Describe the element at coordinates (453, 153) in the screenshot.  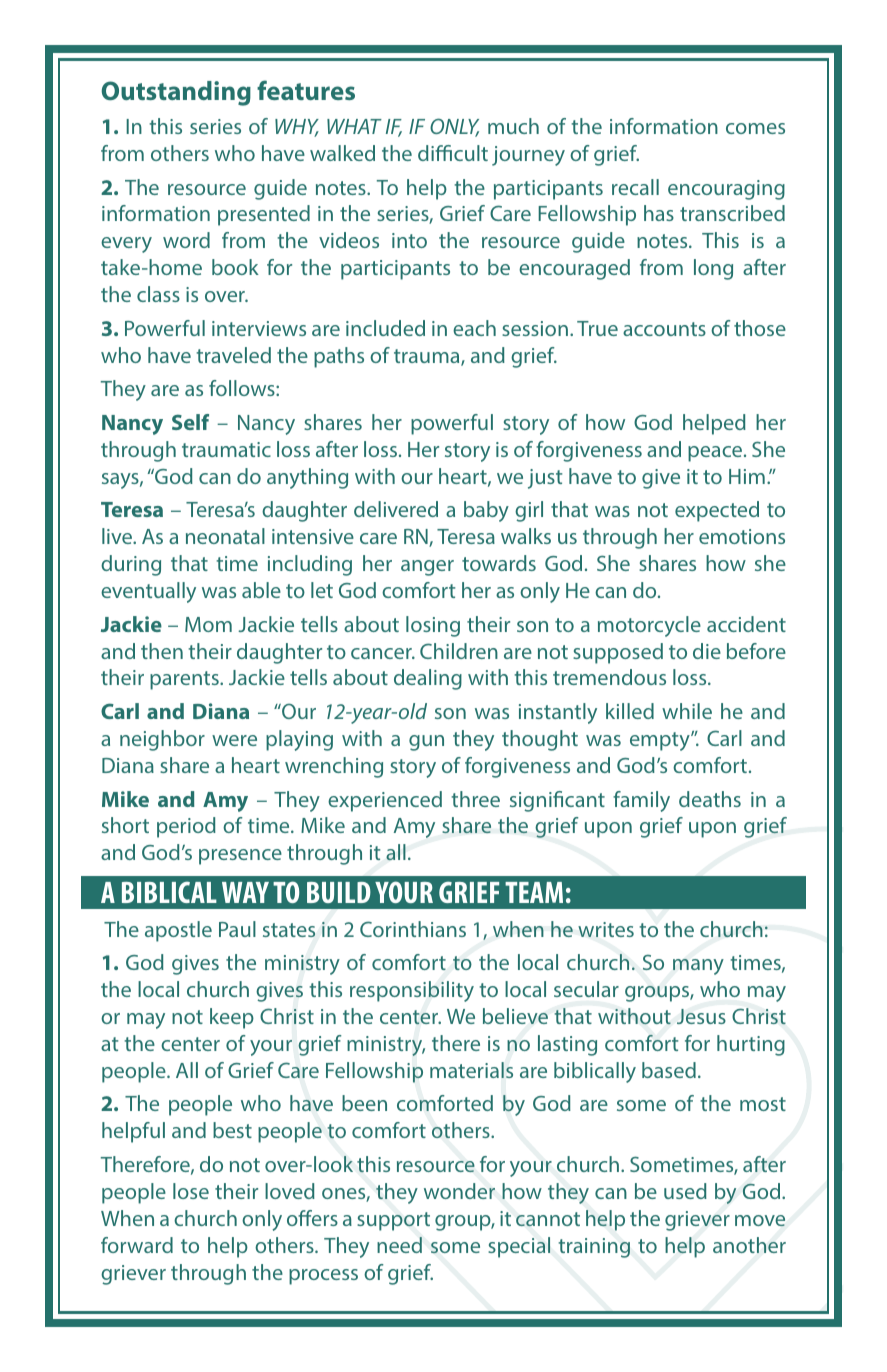
I see `difficult` at that location.
